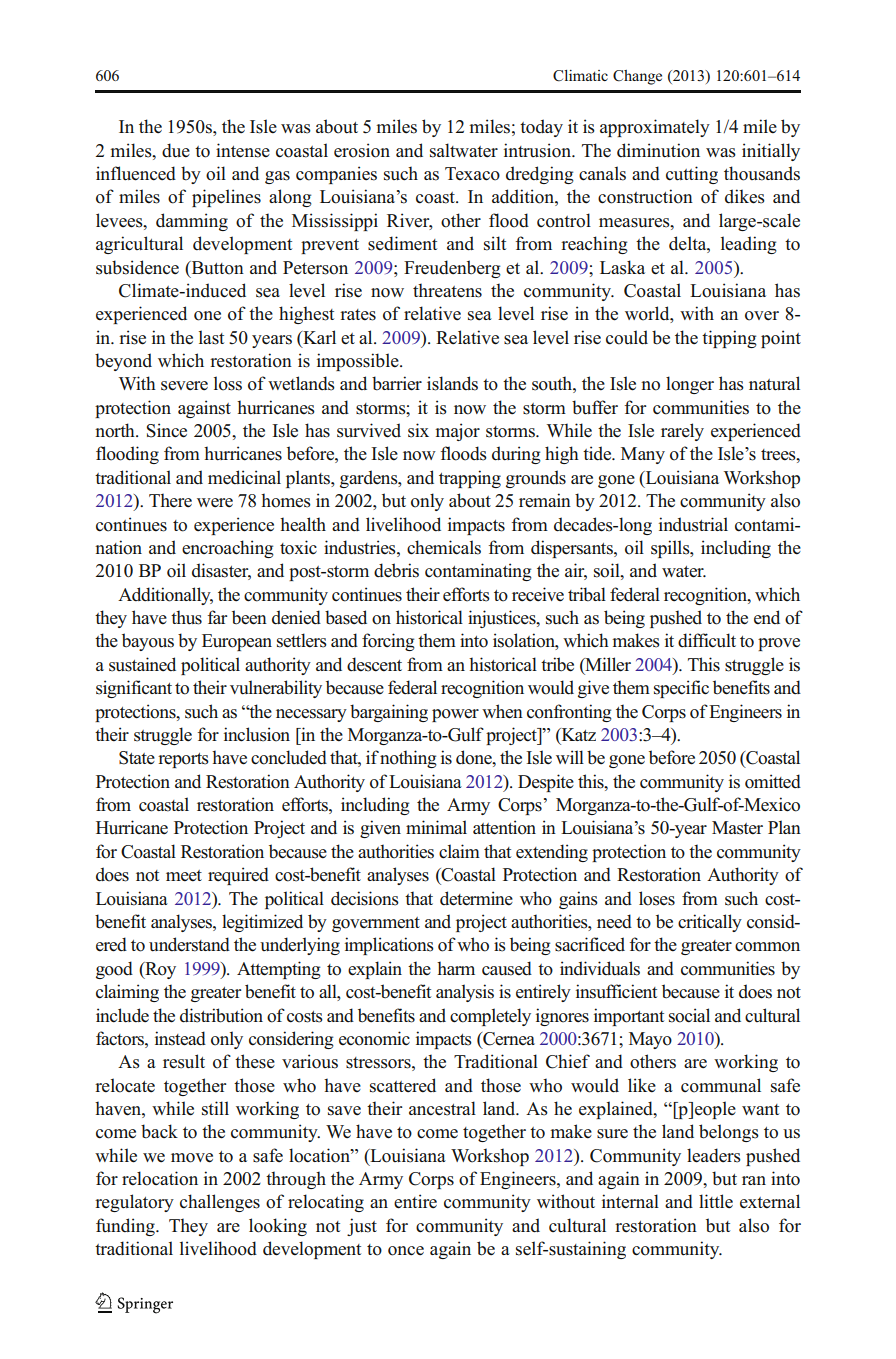  I want to click on social, so click(689, 1015).
